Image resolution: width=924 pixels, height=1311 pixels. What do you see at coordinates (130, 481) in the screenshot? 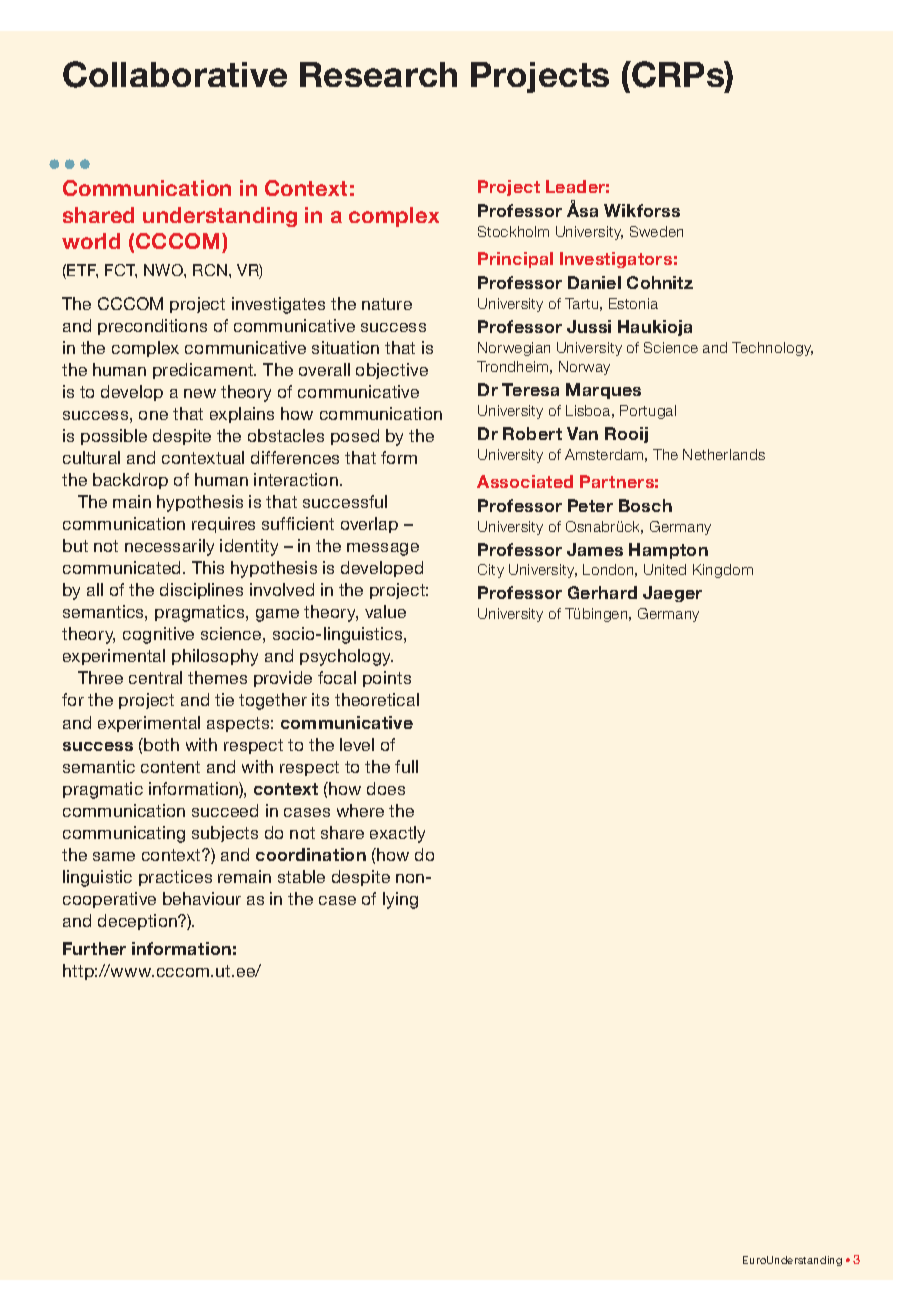
I see `backdrop` at bounding box center [130, 481].
